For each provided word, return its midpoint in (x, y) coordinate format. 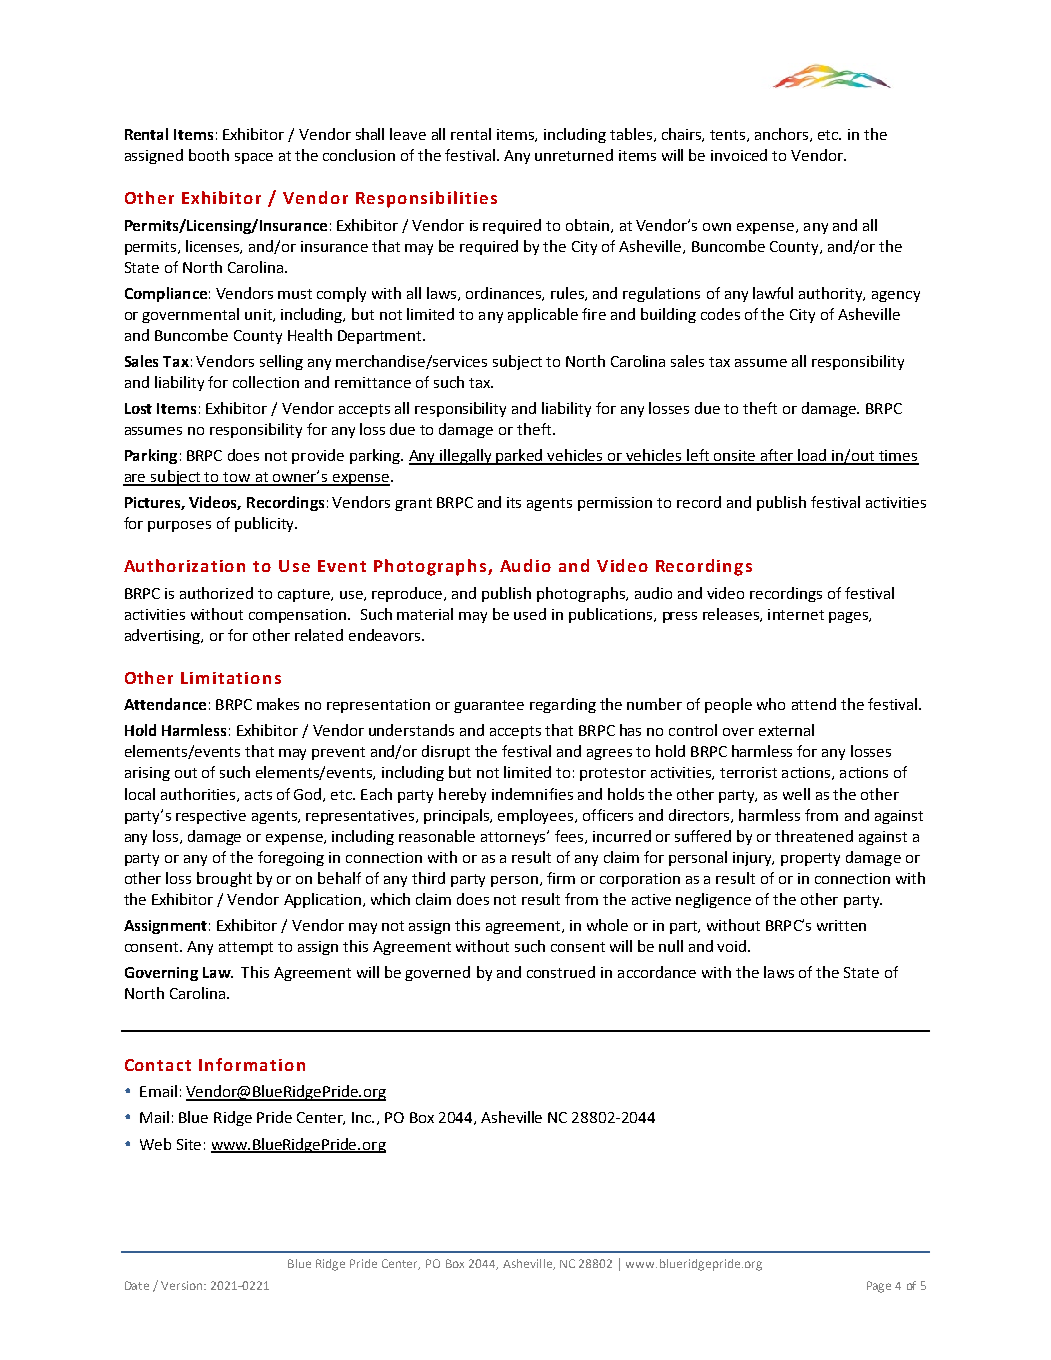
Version (183, 1285)
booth (209, 155)
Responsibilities (426, 199)
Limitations (231, 678)
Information (252, 1064)
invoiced (739, 155)
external (786, 730)
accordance (657, 972)
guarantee (489, 706)
